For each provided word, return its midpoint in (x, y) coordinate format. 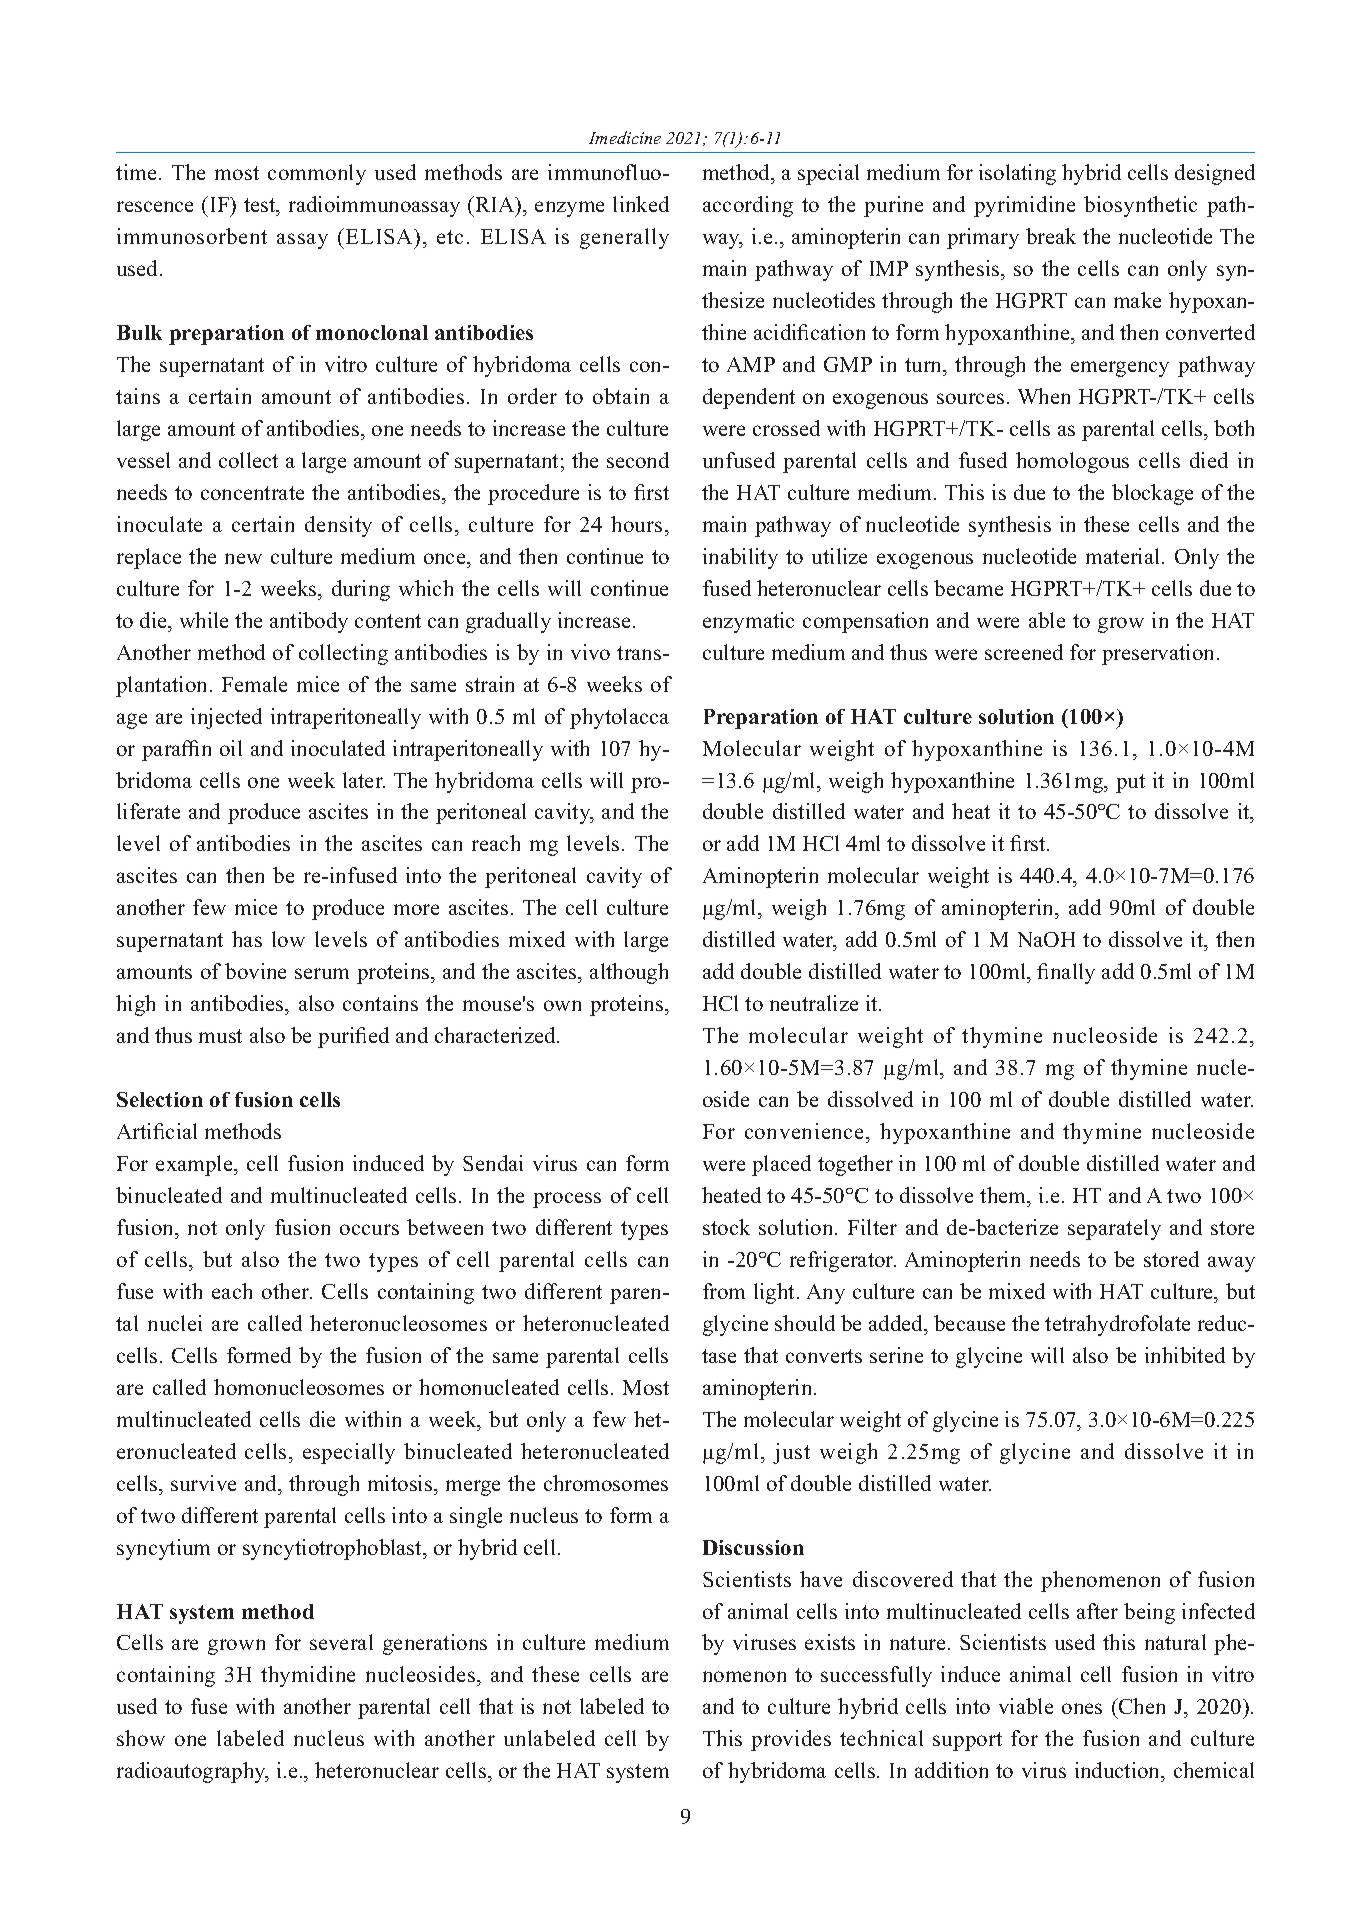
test (261, 205)
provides (791, 1740)
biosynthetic (1140, 206)
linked (641, 204)
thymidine (308, 1676)
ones (1082, 1708)
